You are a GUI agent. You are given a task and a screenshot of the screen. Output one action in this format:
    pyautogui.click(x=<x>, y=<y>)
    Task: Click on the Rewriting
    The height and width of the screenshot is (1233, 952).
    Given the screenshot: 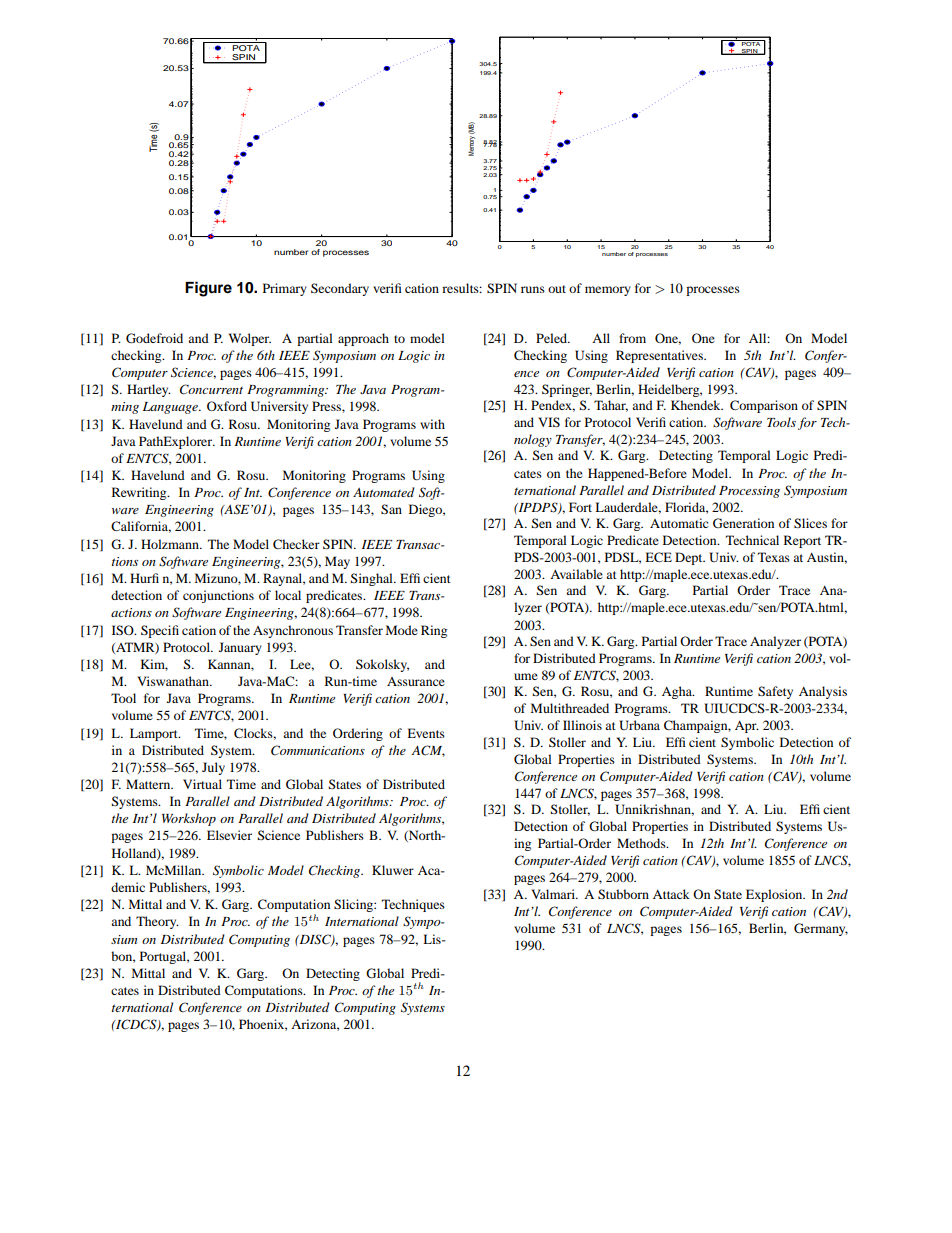 What is the action you would take?
    pyautogui.click(x=140, y=493)
